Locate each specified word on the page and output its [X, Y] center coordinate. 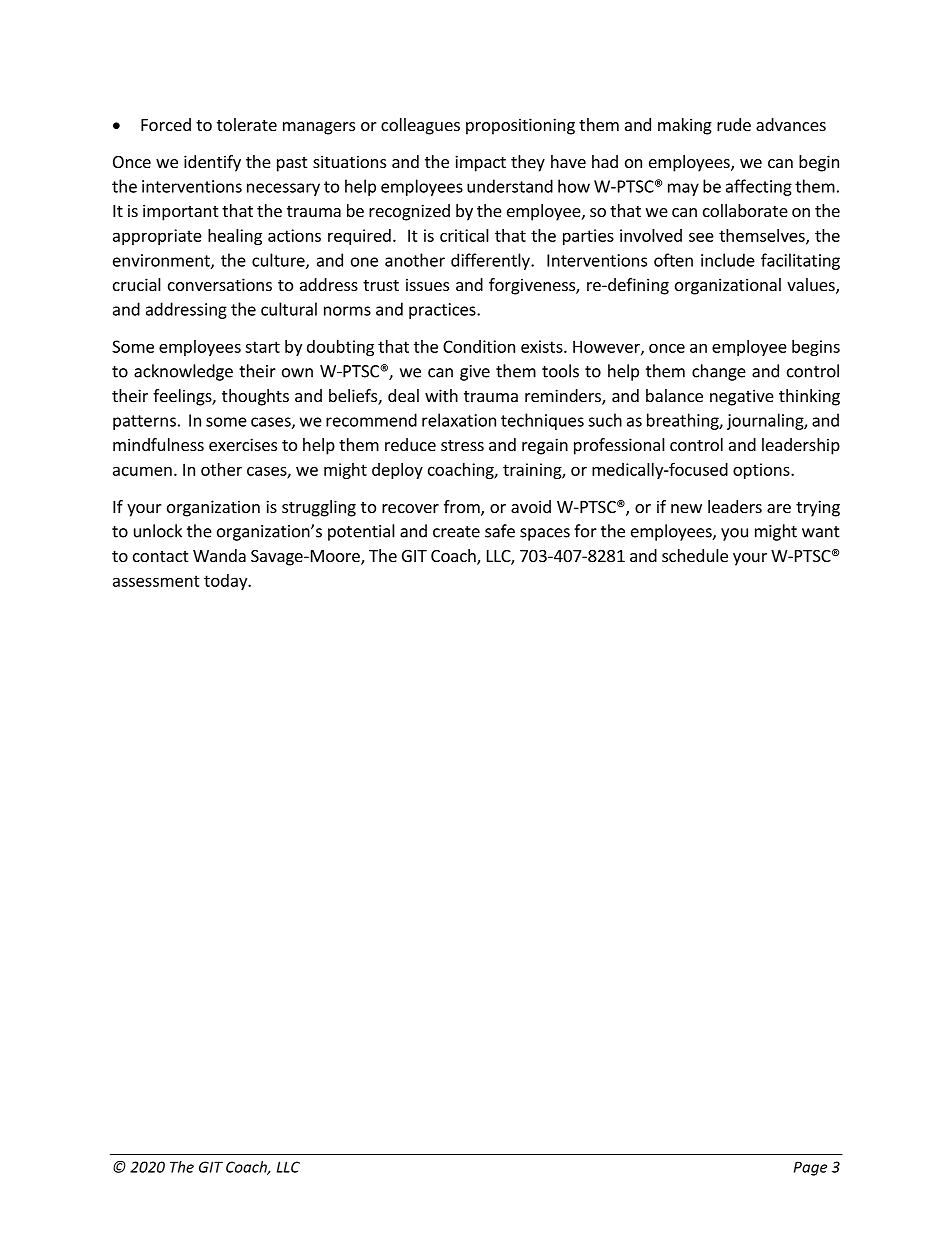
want [821, 532]
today [226, 582]
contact [160, 556]
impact [480, 163]
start [262, 347]
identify [212, 163]
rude [734, 124]
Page [810, 1168]
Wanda [219, 555]
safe [500, 531]
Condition [479, 346]
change [719, 372]
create [456, 532]
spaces [545, 534]
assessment [156, 581]
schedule [695, 555]
